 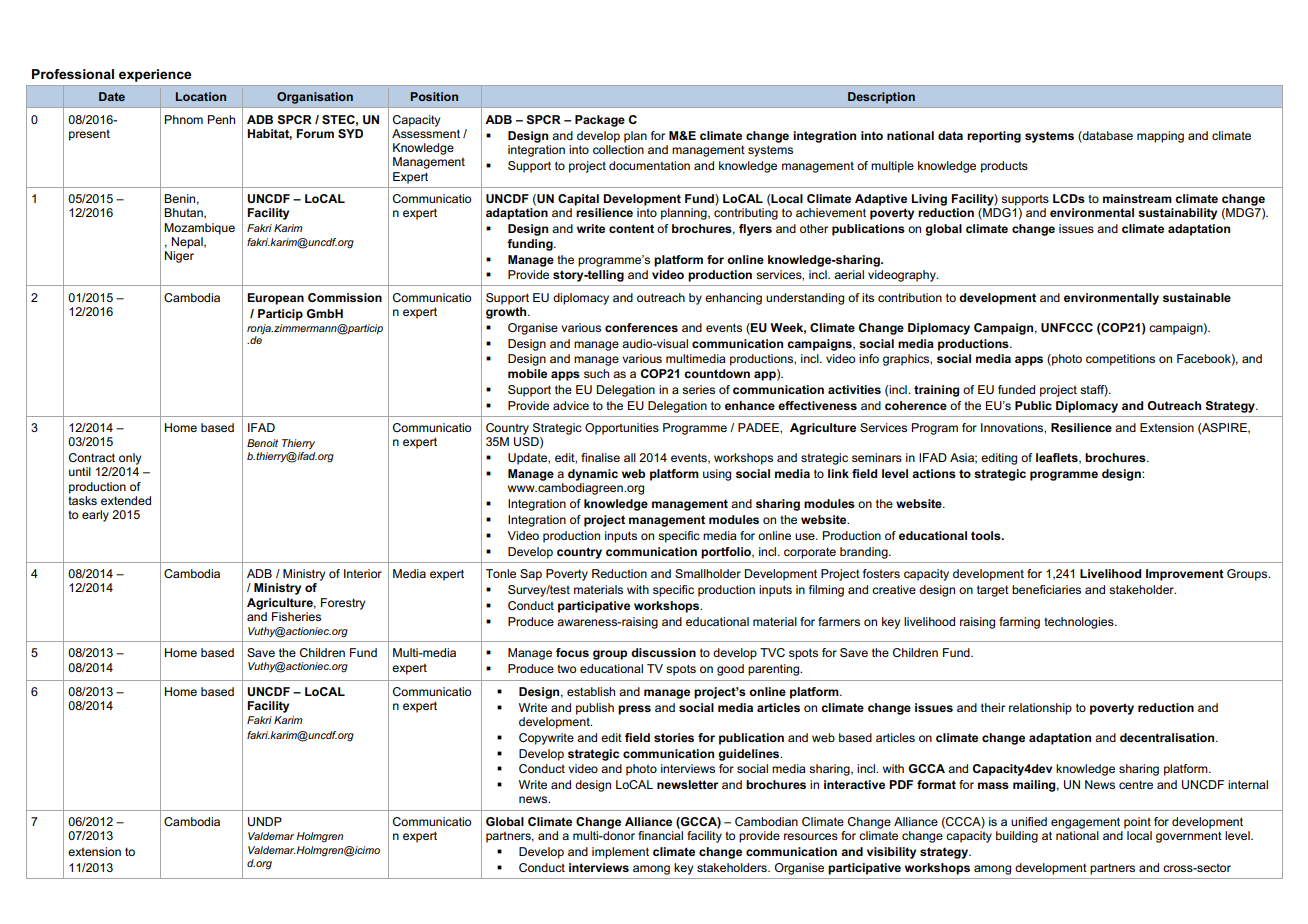 I want to click on Package, so click(x=600, y=121).
